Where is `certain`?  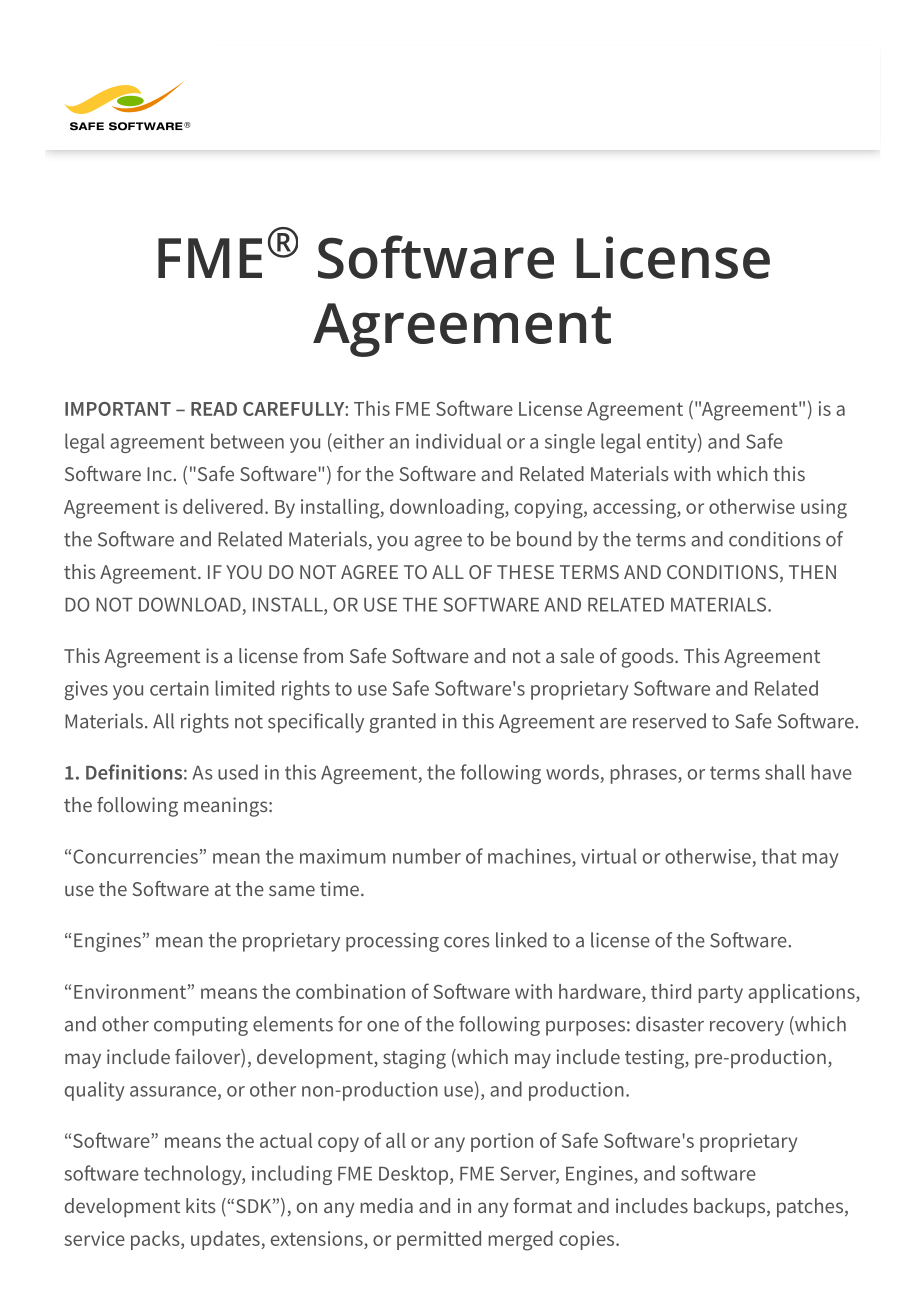
certain is located at coordinates (179, 688).
